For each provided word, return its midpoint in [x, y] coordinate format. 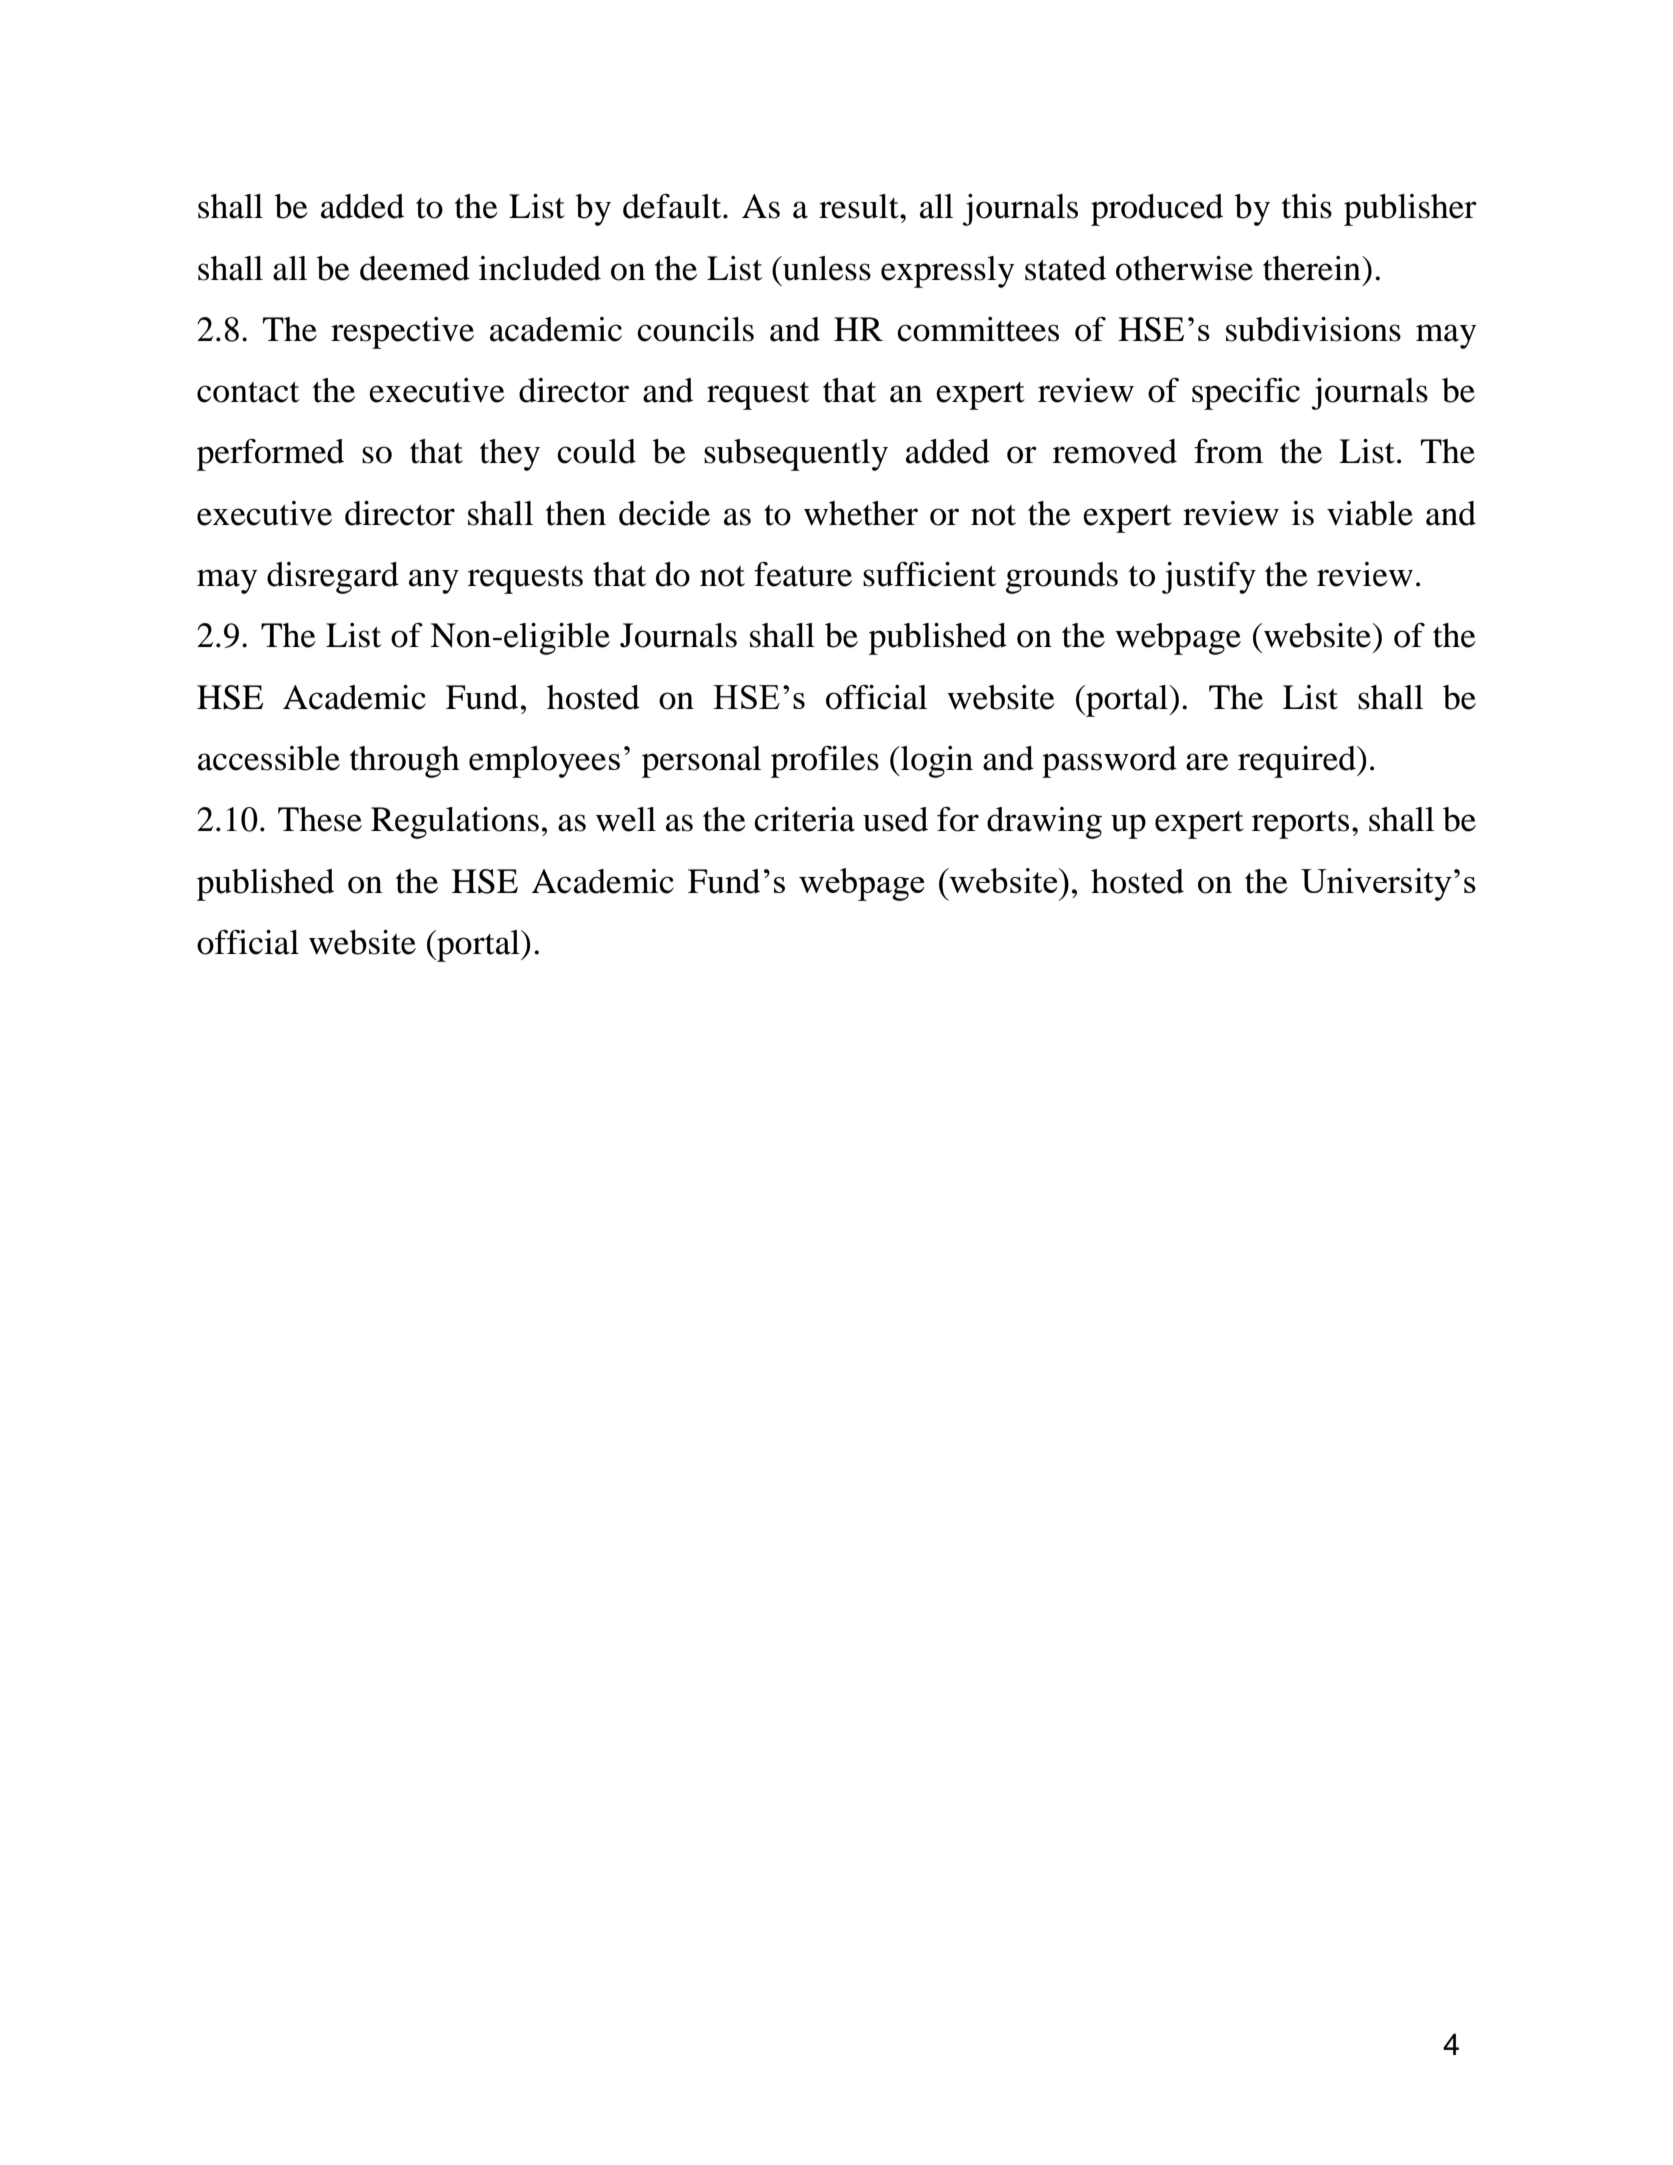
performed [270, 455]
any [434, 581]
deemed [415, 268]
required [1298, 762]
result [860, 206]
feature [803, 574]
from [1228, 451]
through [405, 762]
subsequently [796, 455]
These [320, 819]
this [1307, 206]
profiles [825, 762]
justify [1209, 578]
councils [695, 329]
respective [402, 333]
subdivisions [1313, 329]
